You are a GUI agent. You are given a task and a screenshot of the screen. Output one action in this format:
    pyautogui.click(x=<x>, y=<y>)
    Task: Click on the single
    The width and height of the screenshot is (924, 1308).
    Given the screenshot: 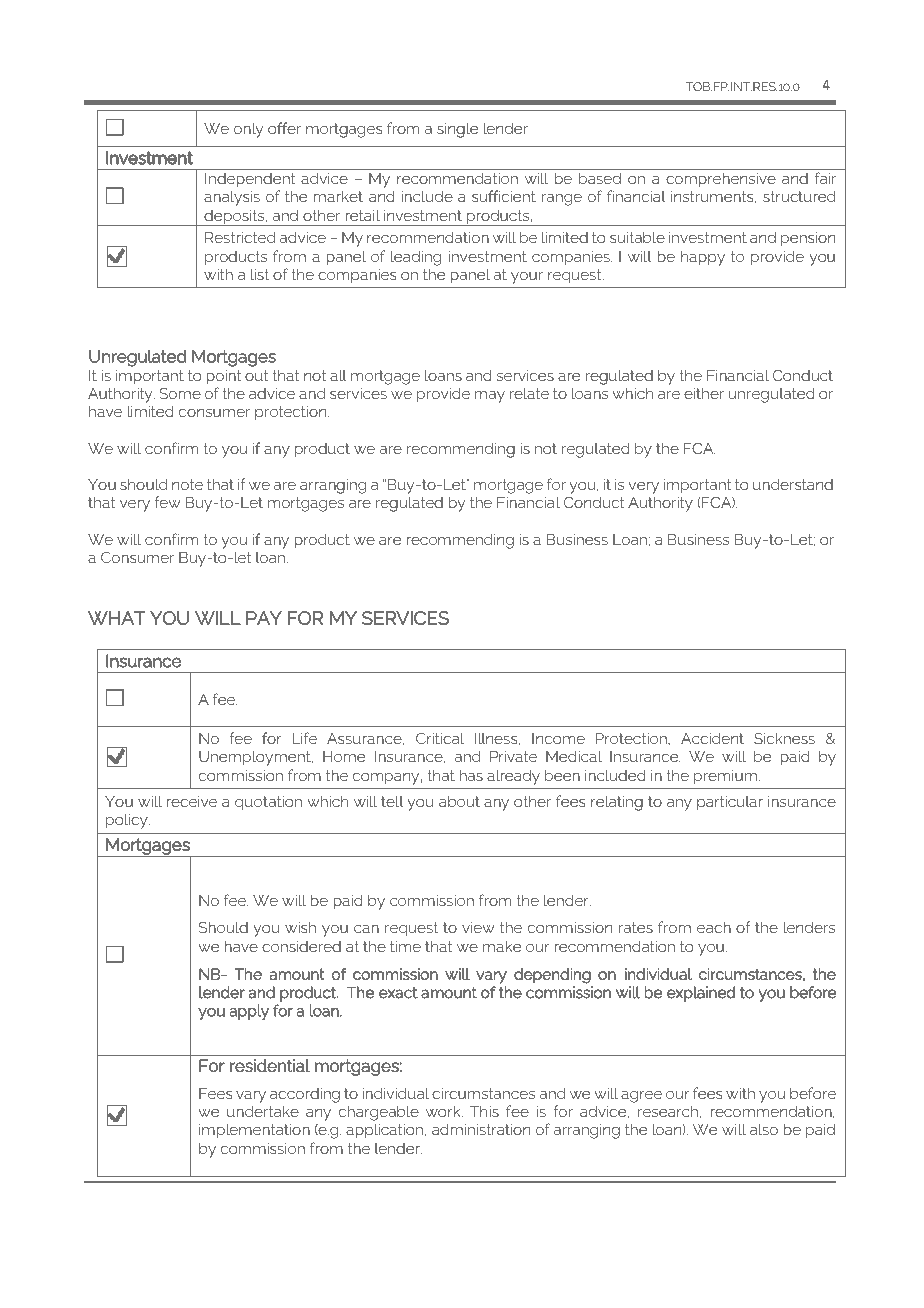 What is the action you would take?
    pyautogui.click(x=458, y=130)
